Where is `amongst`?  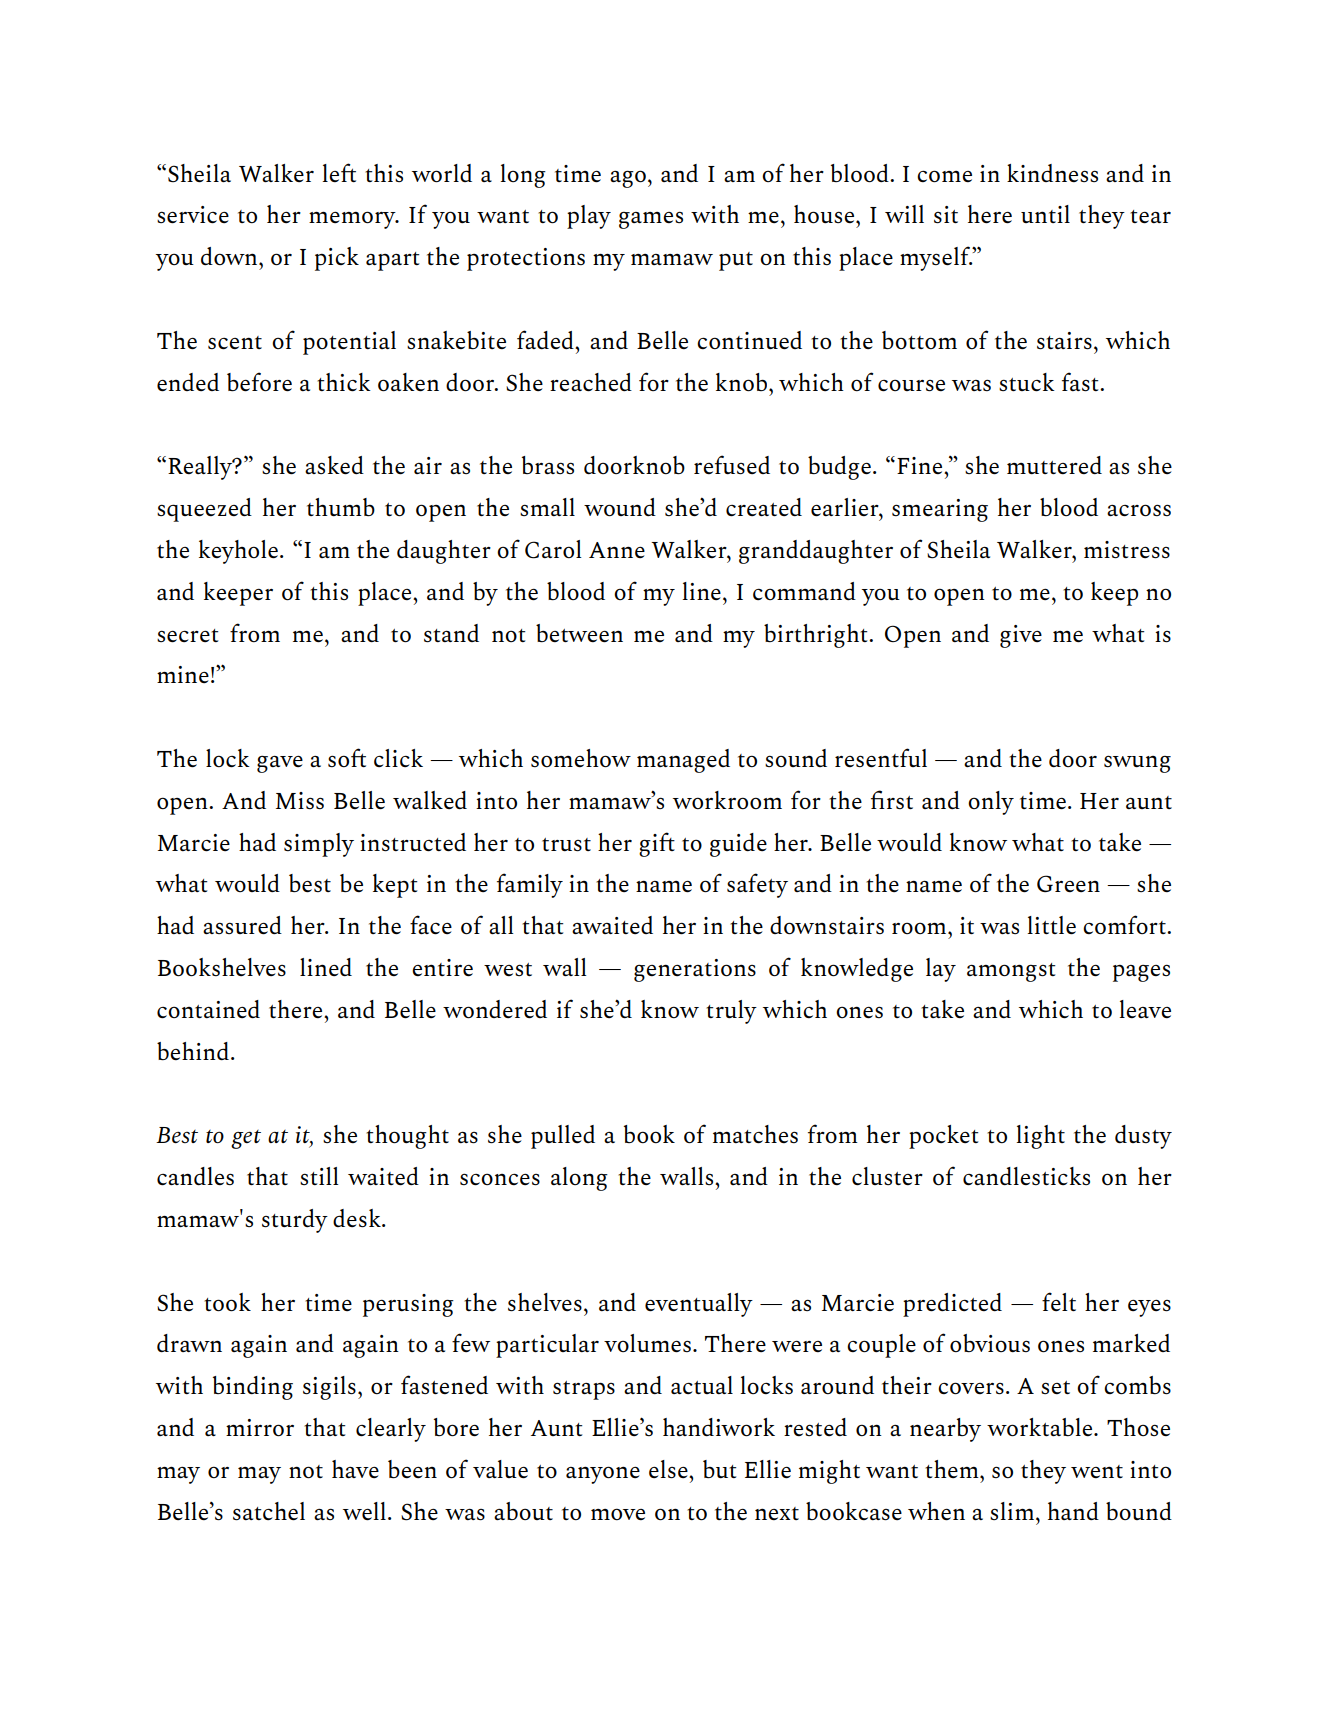
amongst is located at coordinates (1011, 972).
